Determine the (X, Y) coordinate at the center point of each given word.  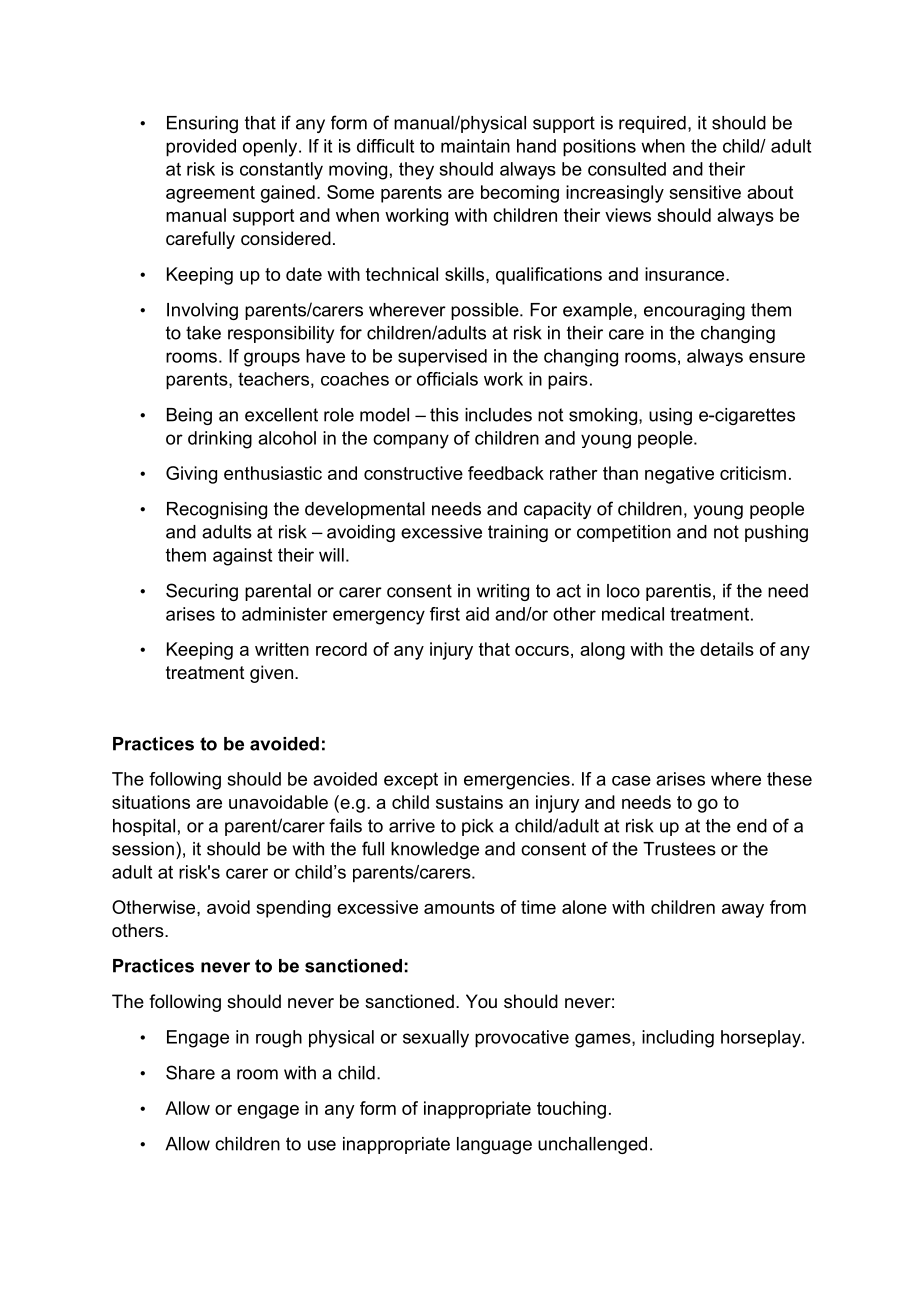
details (727, 649)
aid (477, 614)
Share (190, 1072)
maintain (475, 146)
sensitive (705, 192)
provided (201, 148)
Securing (202, 592)
